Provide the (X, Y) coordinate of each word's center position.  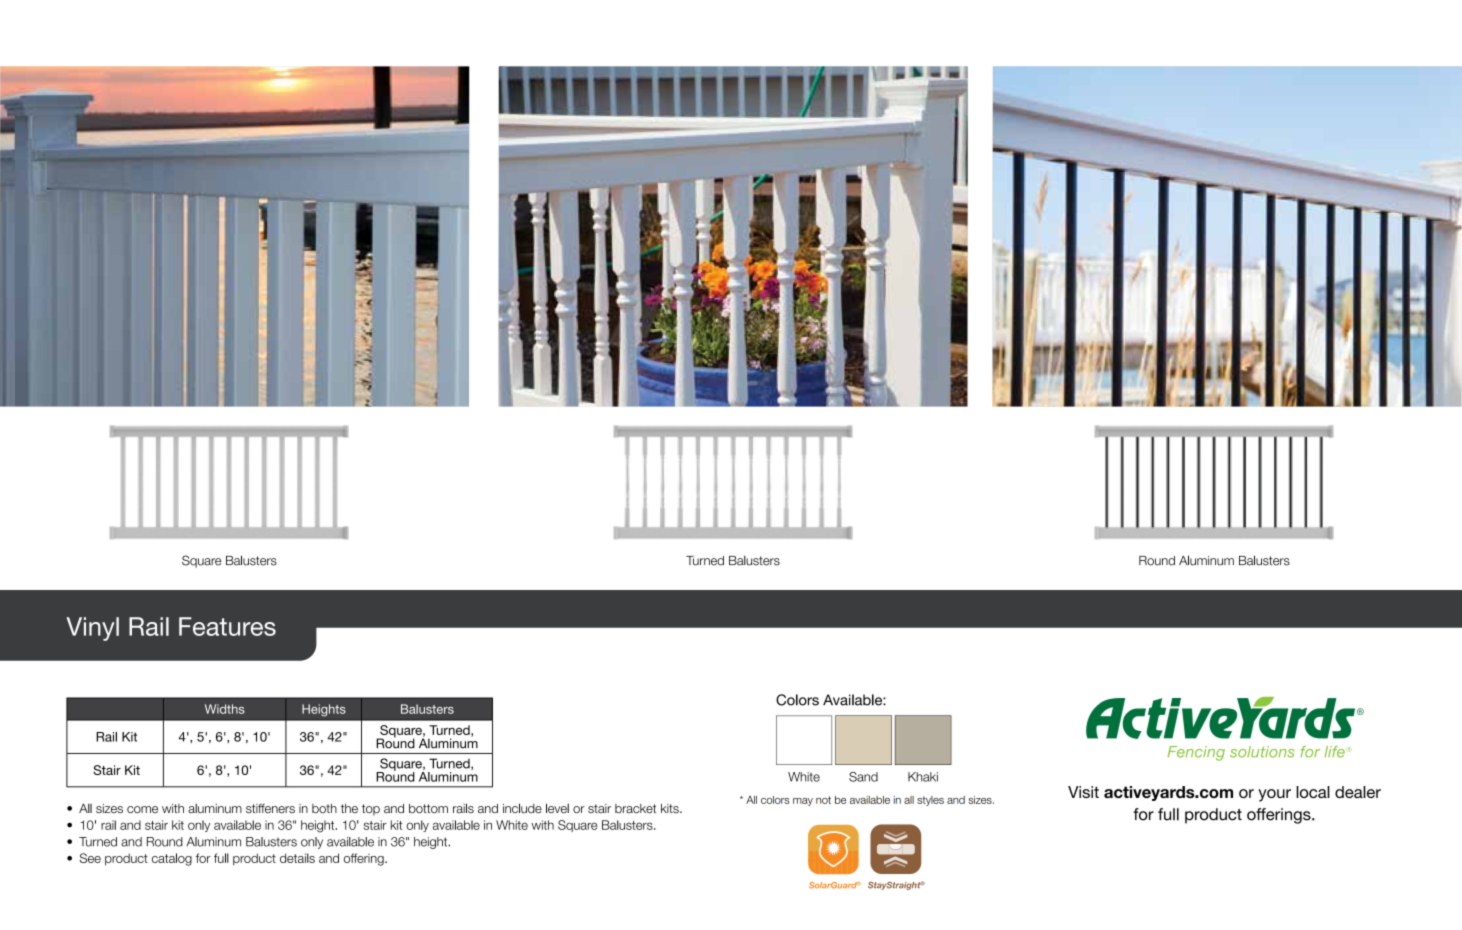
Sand (863, 777)
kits (671, 808)
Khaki (923, 777)
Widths (225, 709)
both (324, 808)
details (297, 858)
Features (227, 626)
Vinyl (92, 629)
